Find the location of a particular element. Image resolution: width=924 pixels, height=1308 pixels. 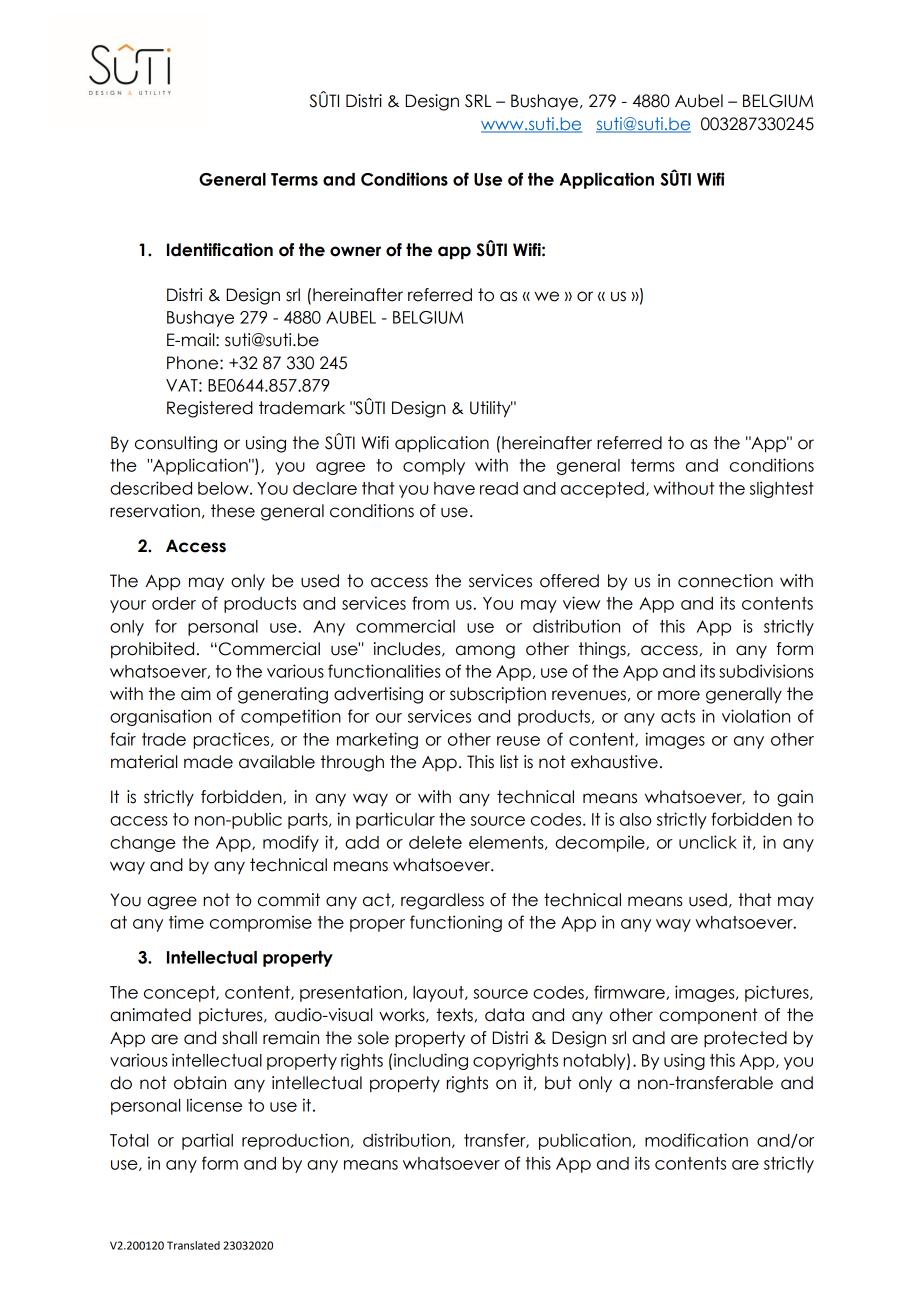

owner is located at coordinates (355, 251).
